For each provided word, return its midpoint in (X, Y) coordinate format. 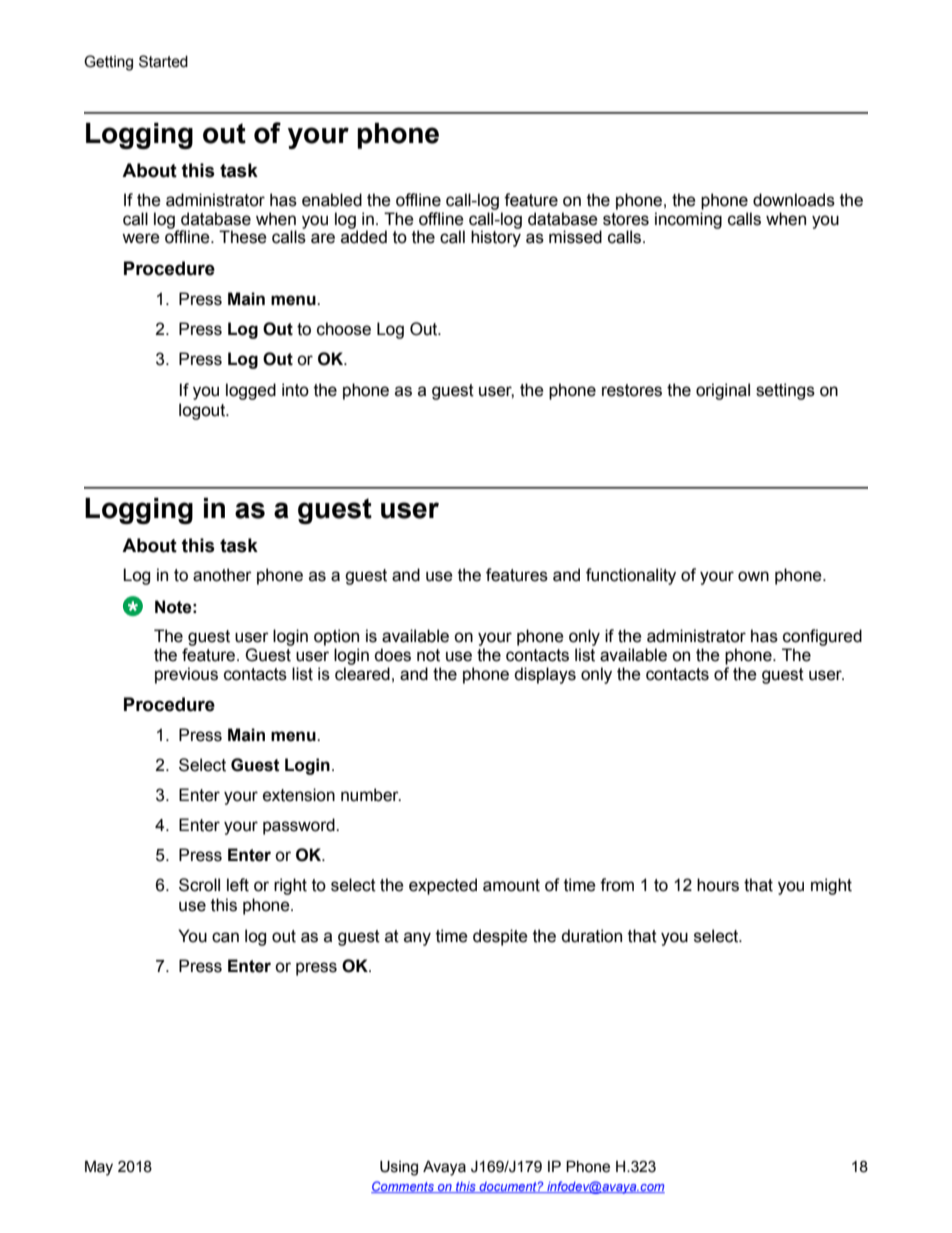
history (496, 237)
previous (186, 675)
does (392, 655)
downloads (794, 200)
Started (163, 61)
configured (822, 637)
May (99, 1168)
